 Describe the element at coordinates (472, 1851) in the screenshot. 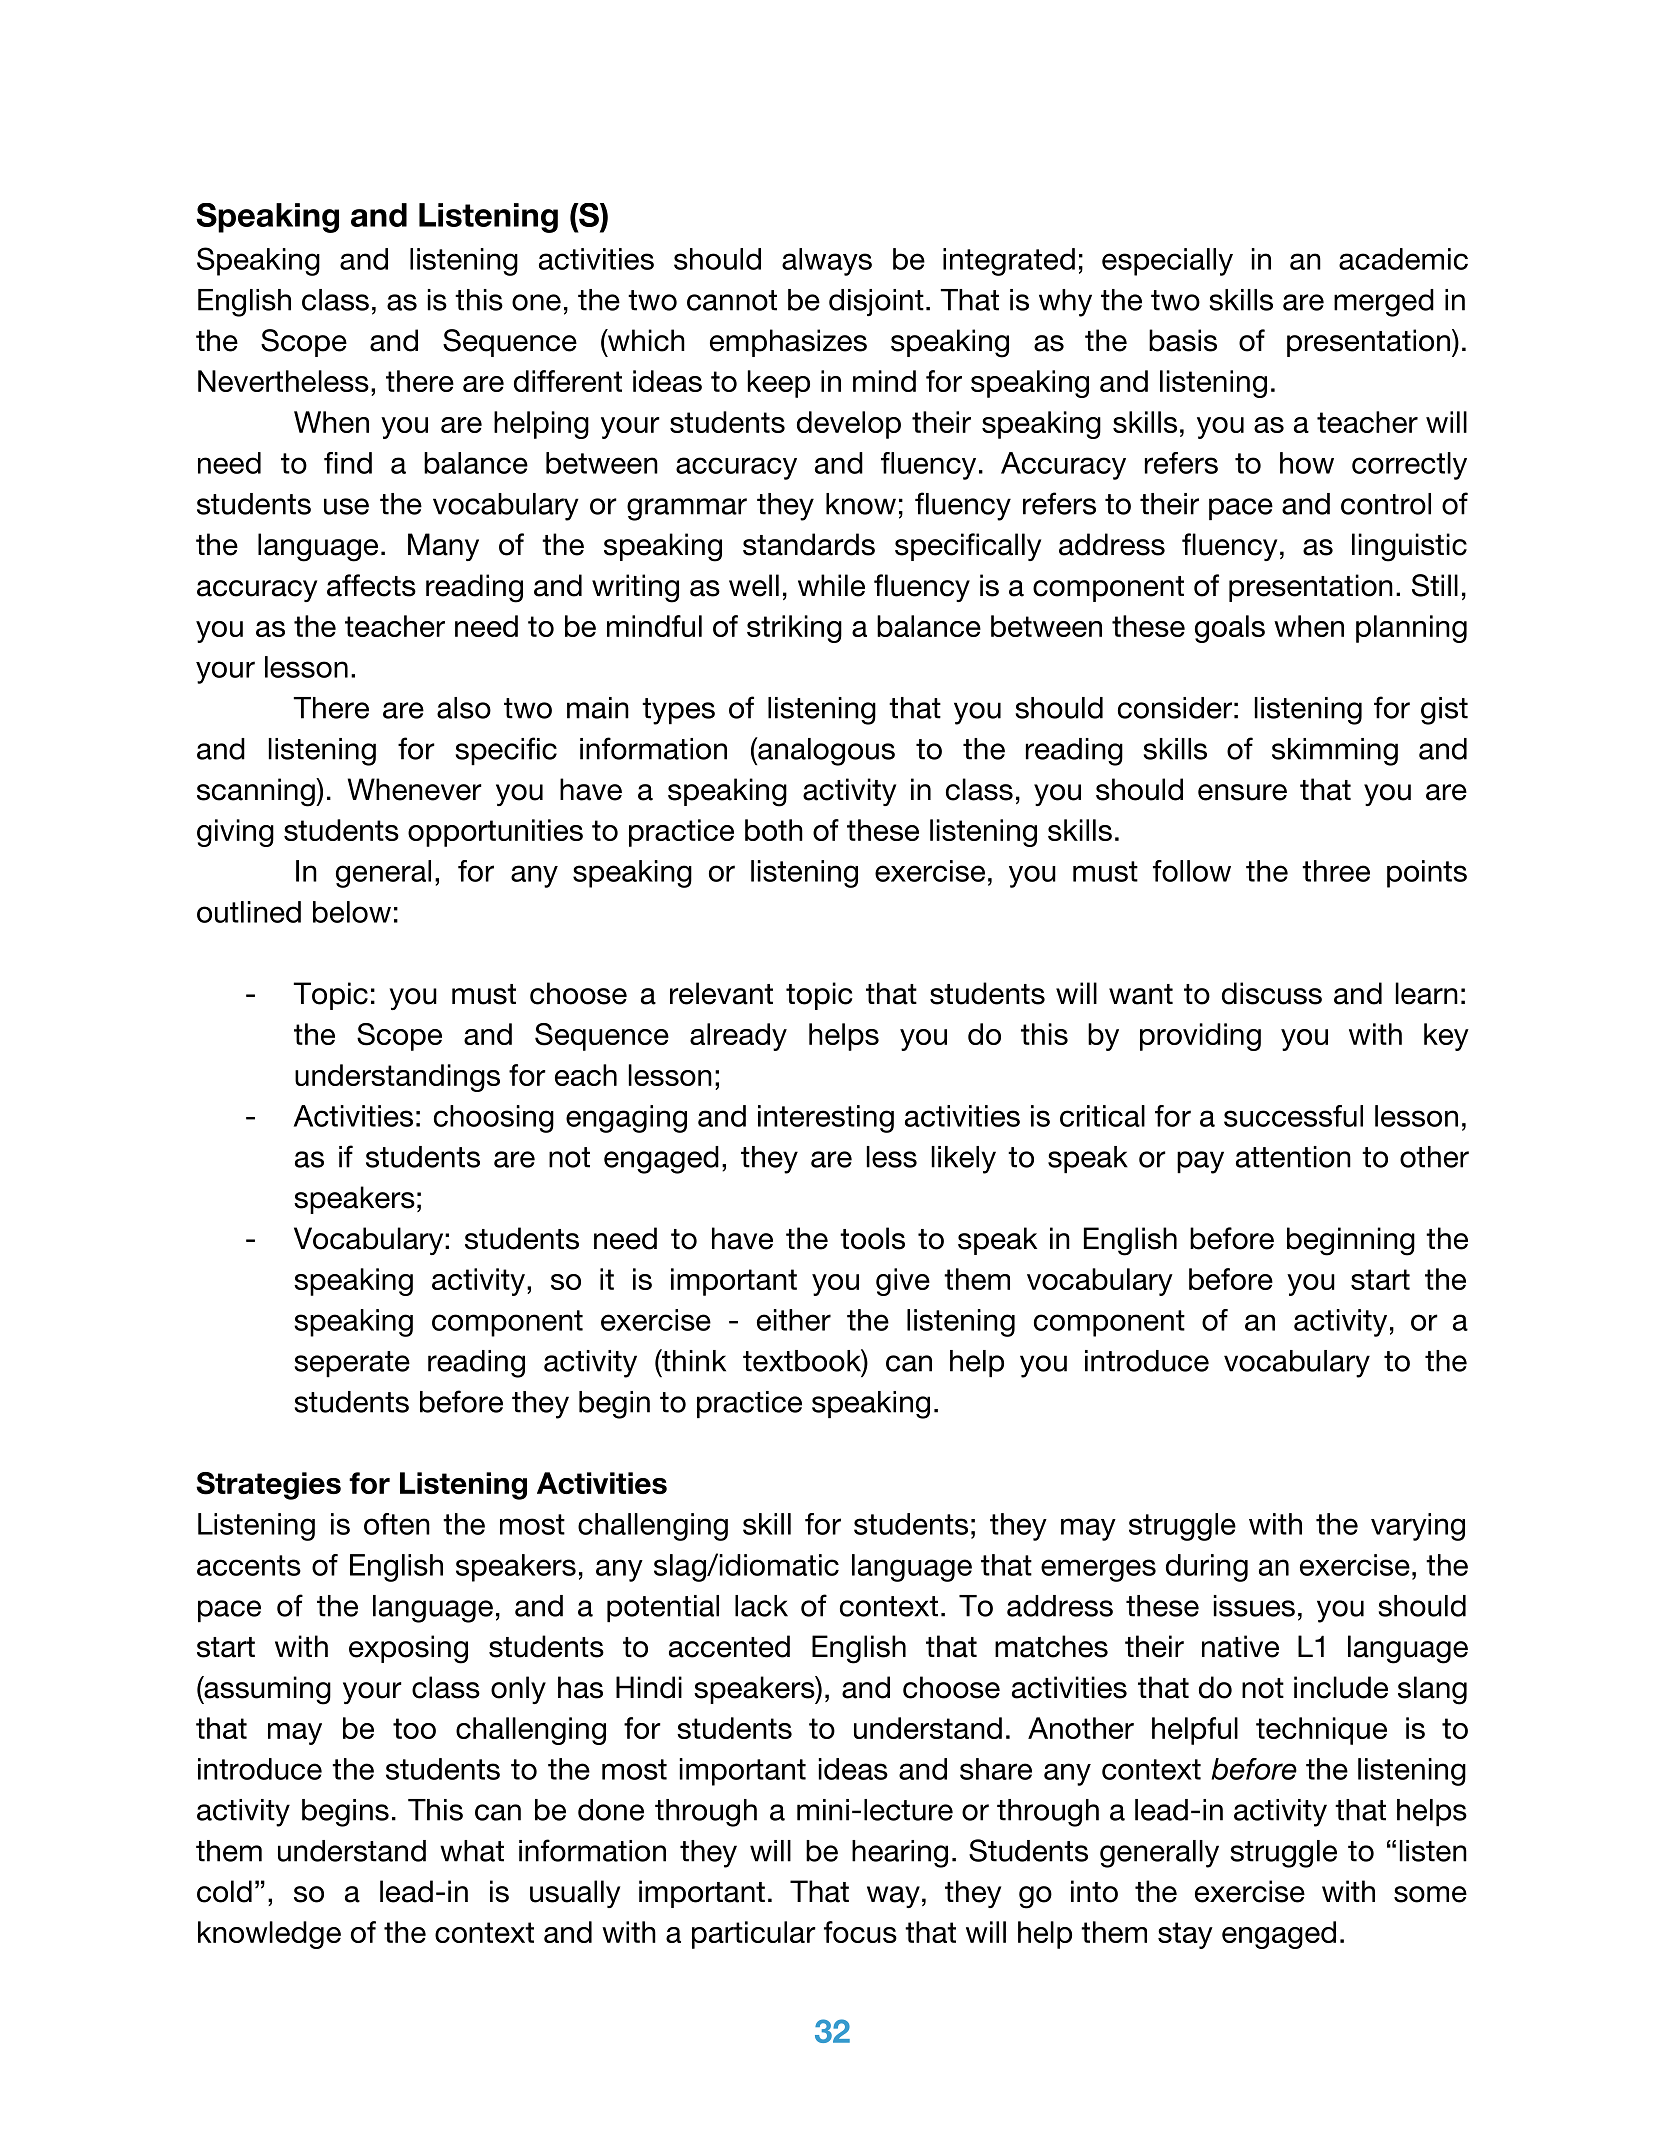

I see `what` at that location.
